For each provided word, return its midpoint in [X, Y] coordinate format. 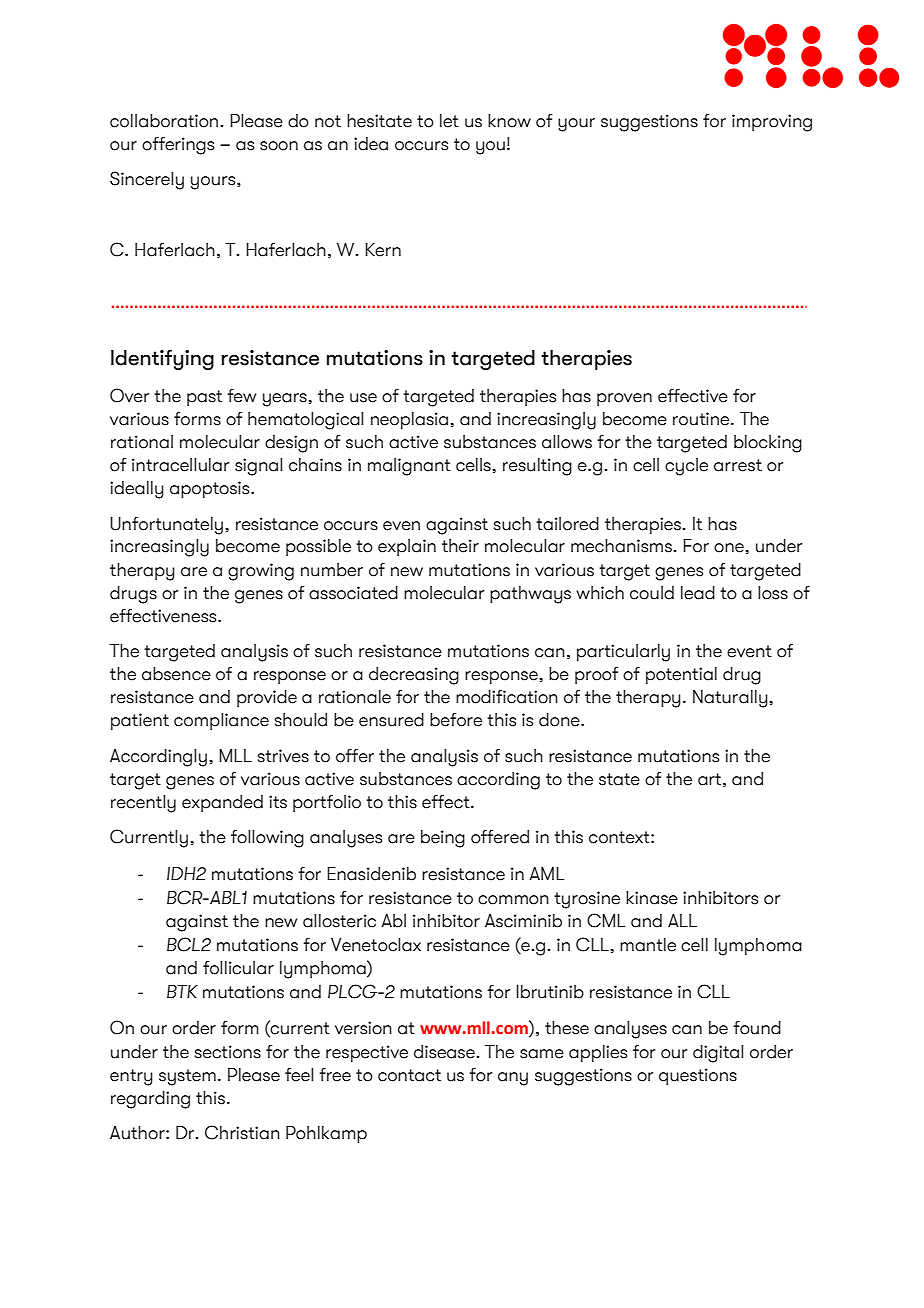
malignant [409, 467]
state [619, 779]
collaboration [164, 121]
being [443, 839]
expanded [222, 803]
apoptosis [211, 489]
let [449, 121]
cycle [686, 467]
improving [772, 123]
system [187, 1077]
